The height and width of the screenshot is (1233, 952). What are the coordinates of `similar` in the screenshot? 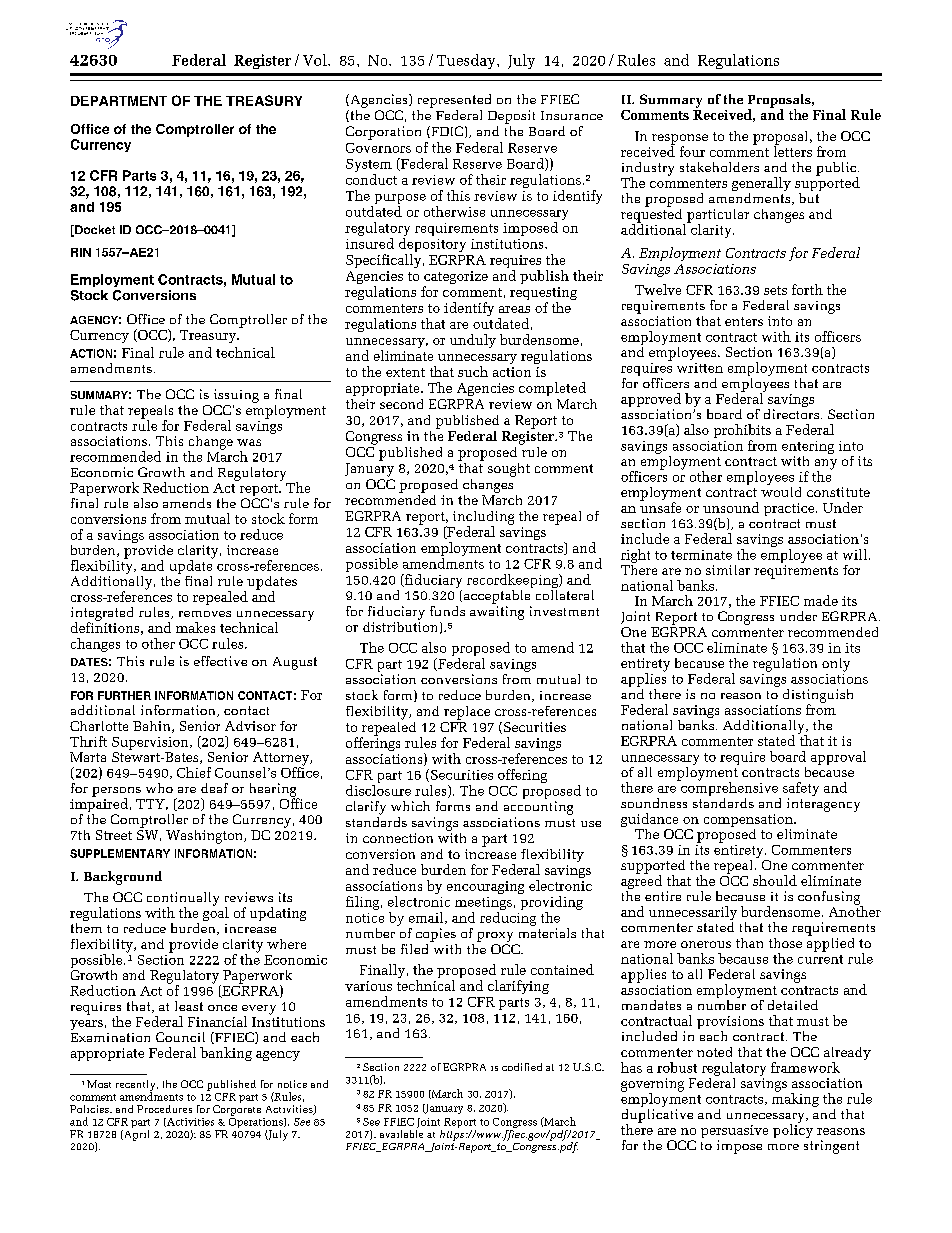 It's located at (728, 570).
